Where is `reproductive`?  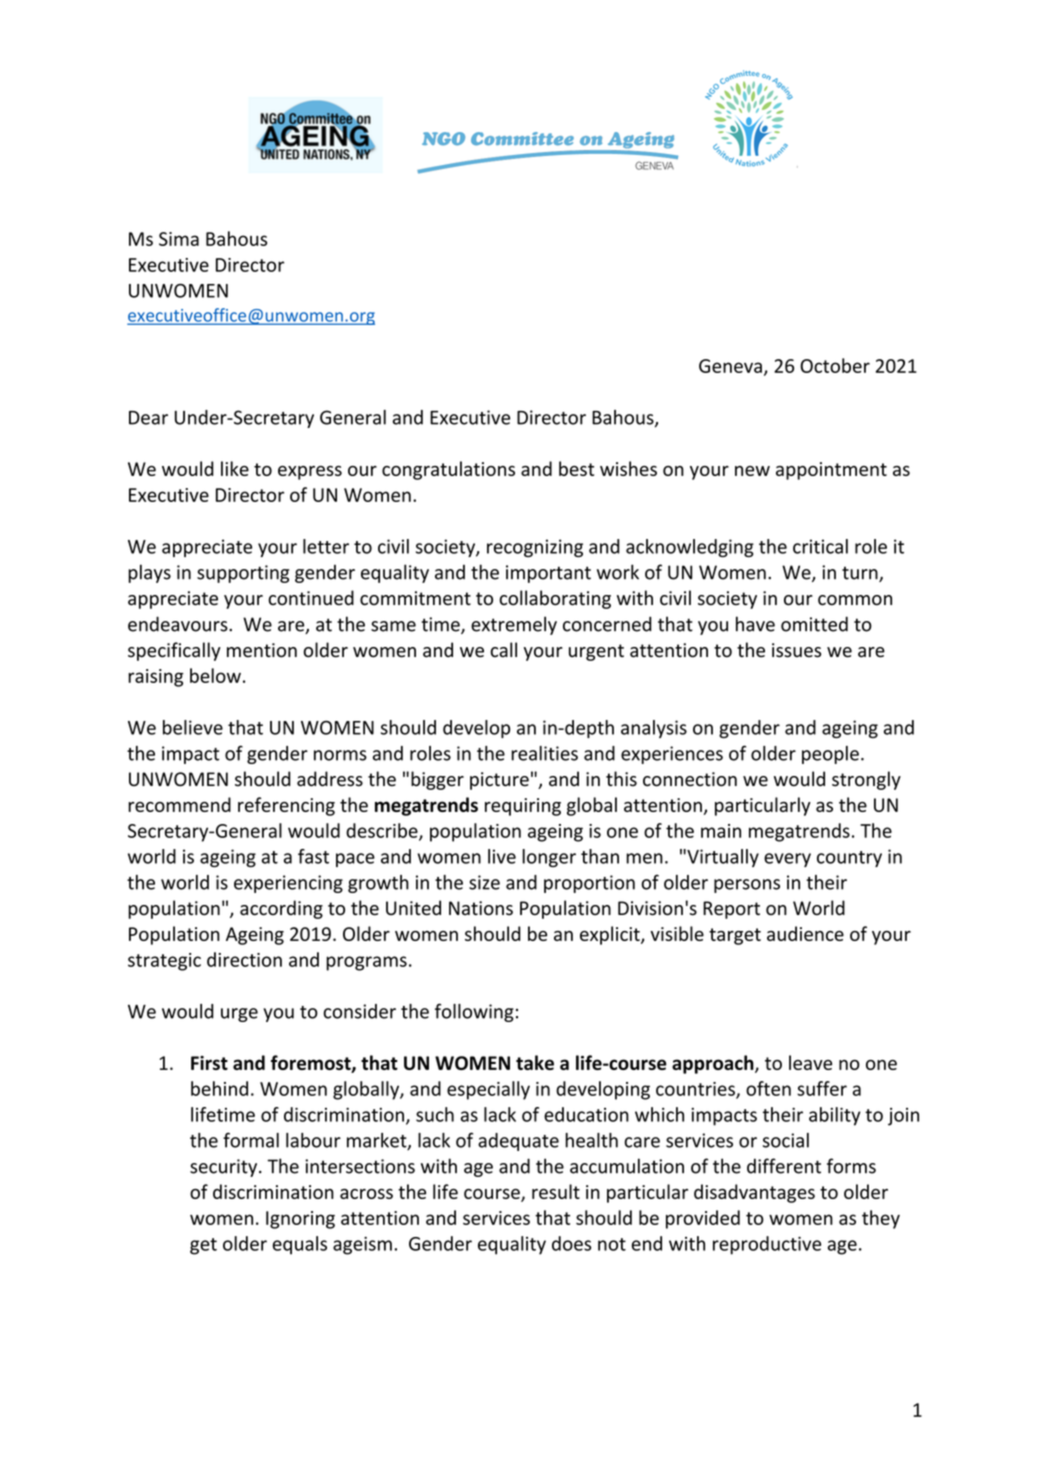
reproductive is located at coordinates (767, 1245).
